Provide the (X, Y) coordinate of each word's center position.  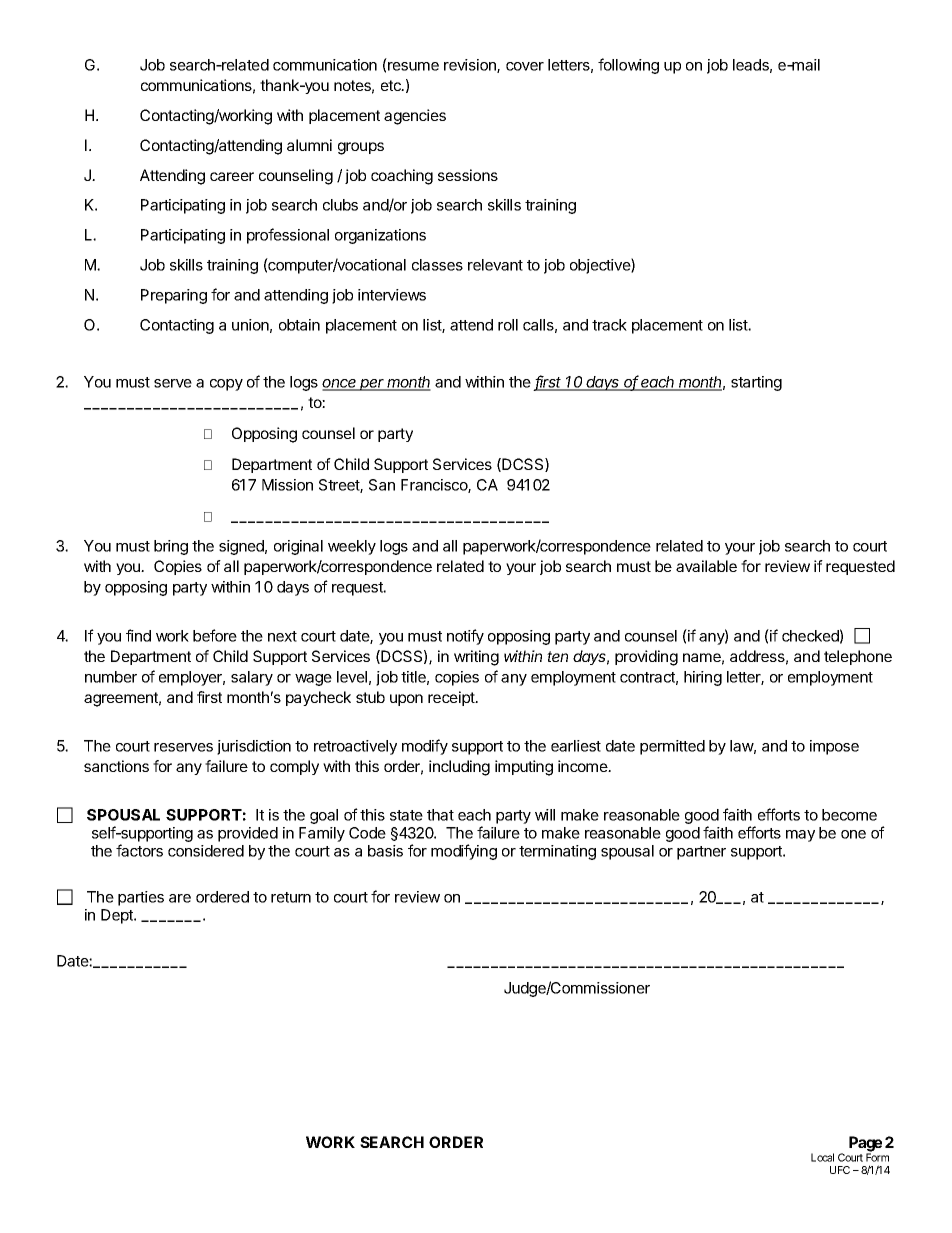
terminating (557, 852)
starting (756, 383)
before (215, 635)
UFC (840, 1170)
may (800, 836)
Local (822, 1157)
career (232, 176)
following (628, 66)
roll (508, 325)
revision (471, 66)
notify (465, 637)
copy (226, 385)
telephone (858, 657)
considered (206, 851)
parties (141, 898)
